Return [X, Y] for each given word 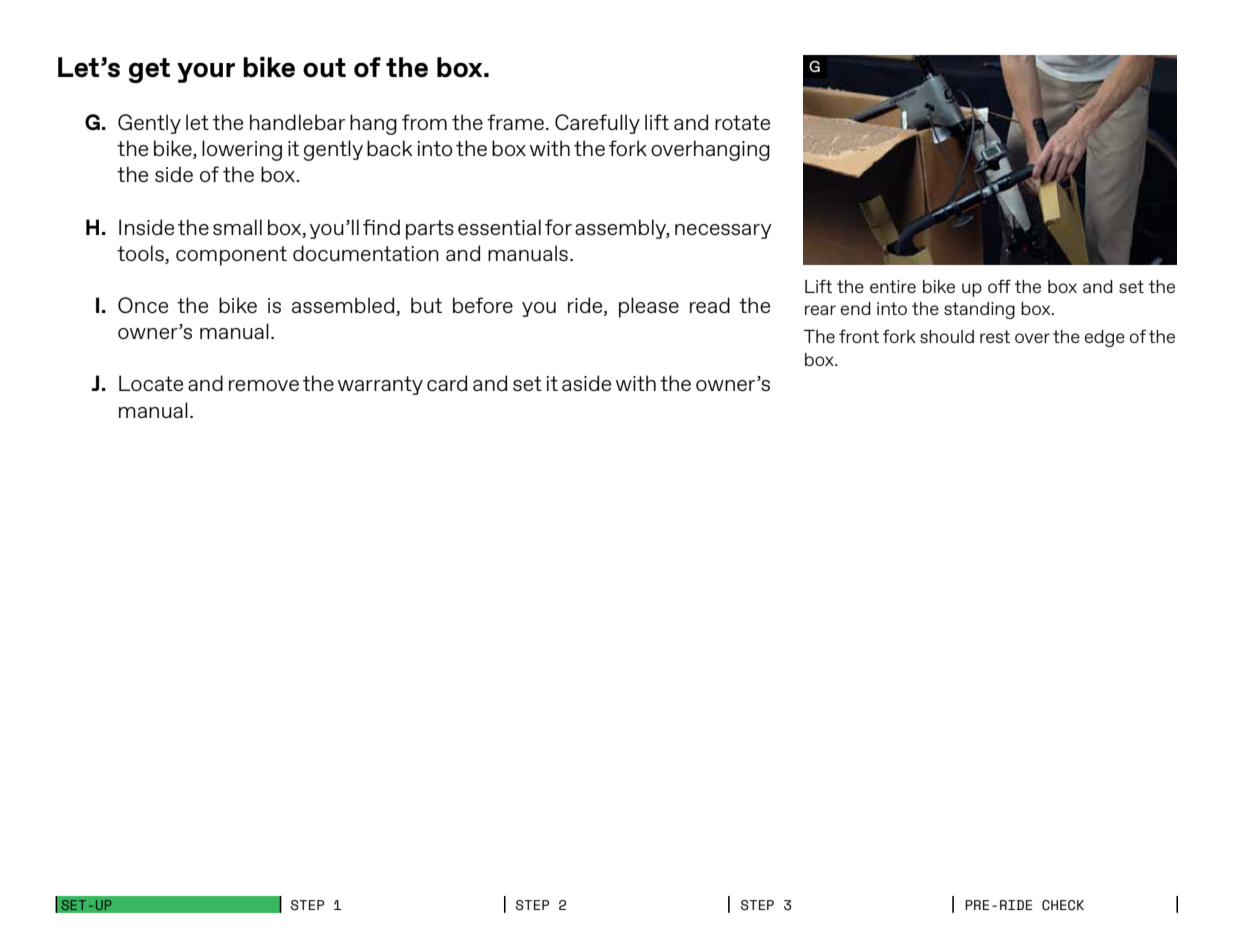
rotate [742, 122]
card [447, 383]
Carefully [597, 124]
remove [264, 385]
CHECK [1063, 905]
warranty [380, 385]
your [206, 72]
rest [995, 336]
